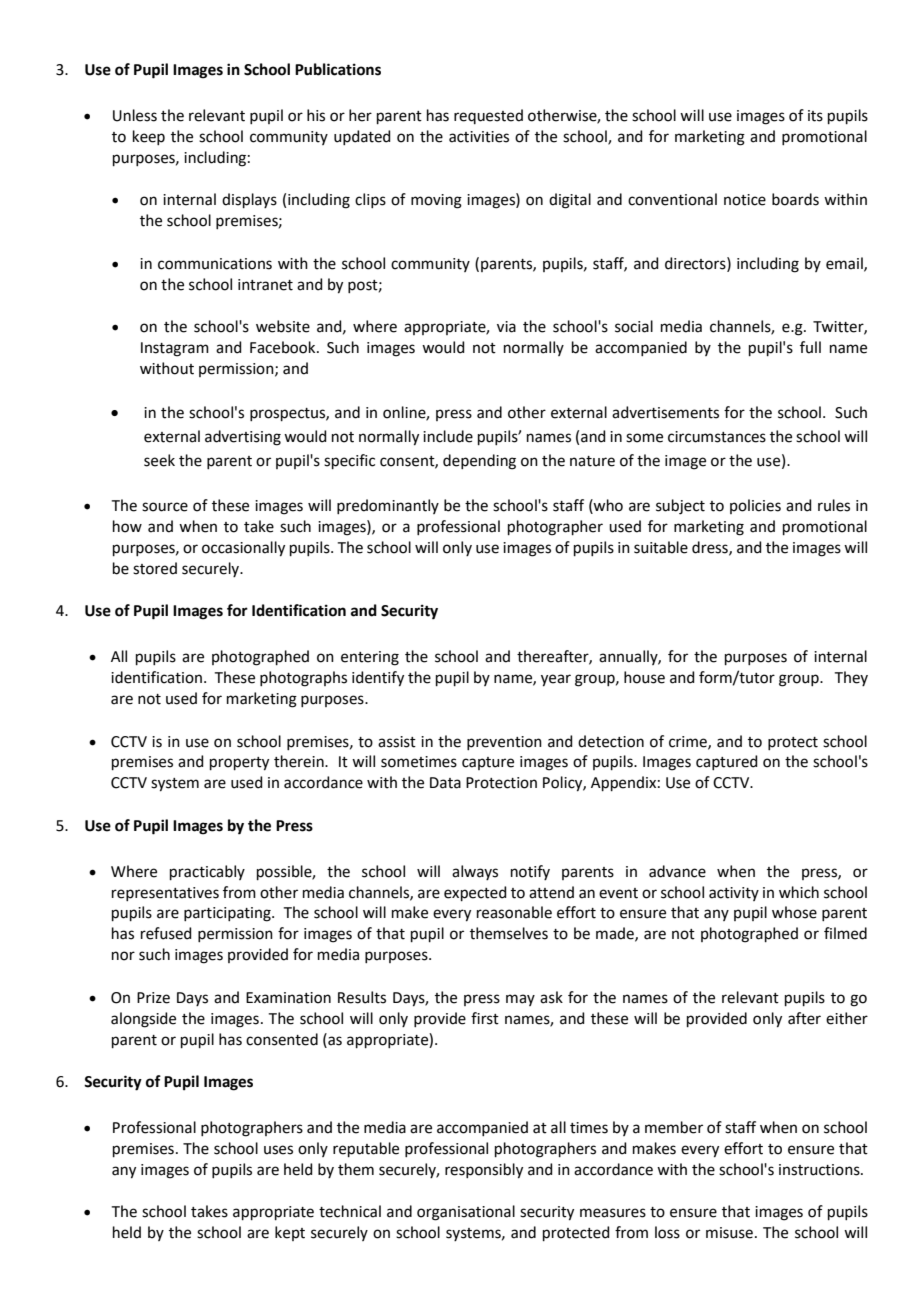  I want to click on keep, so click(149, 137).
